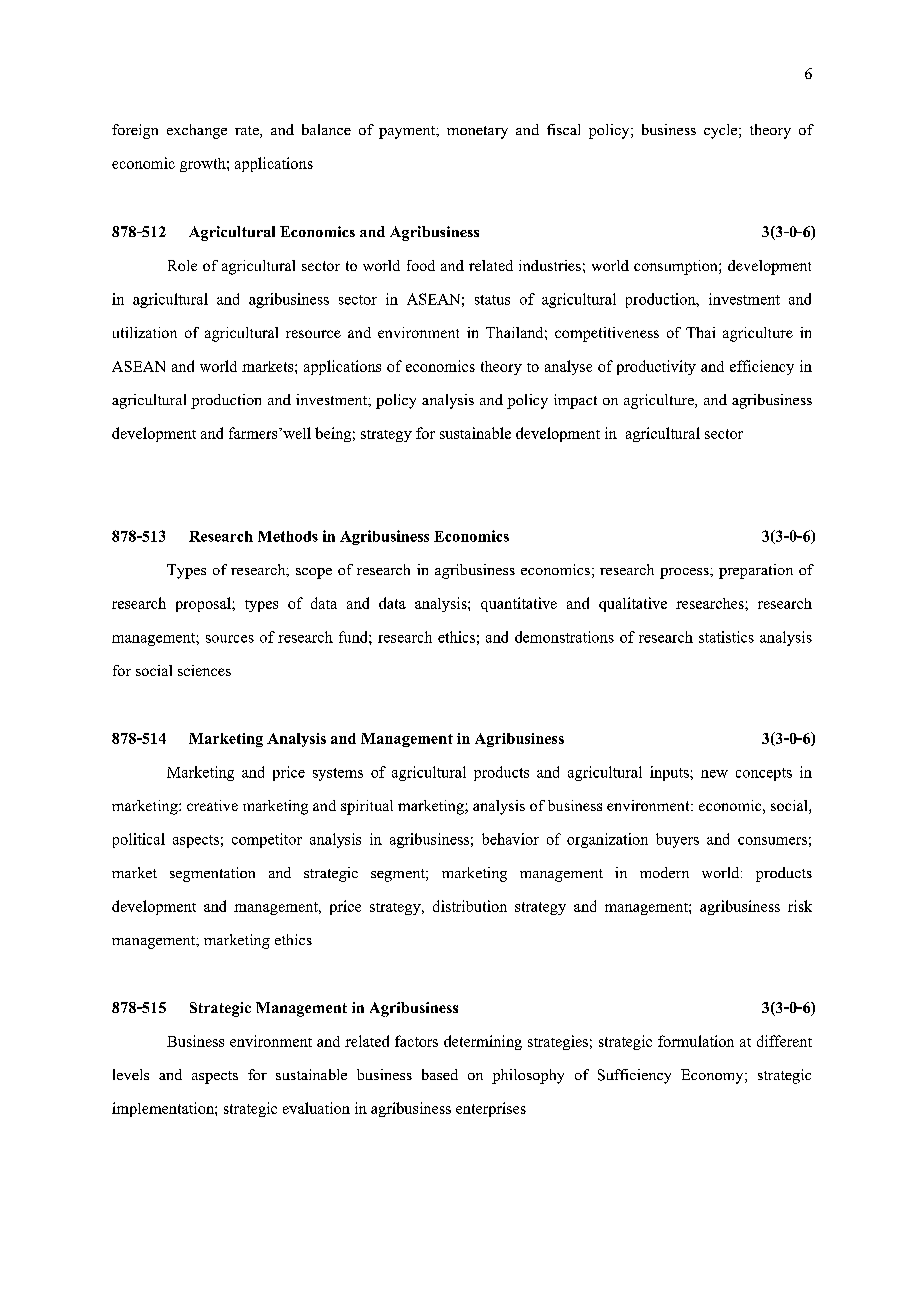  I want to click on competitor, so click(267, 840).
